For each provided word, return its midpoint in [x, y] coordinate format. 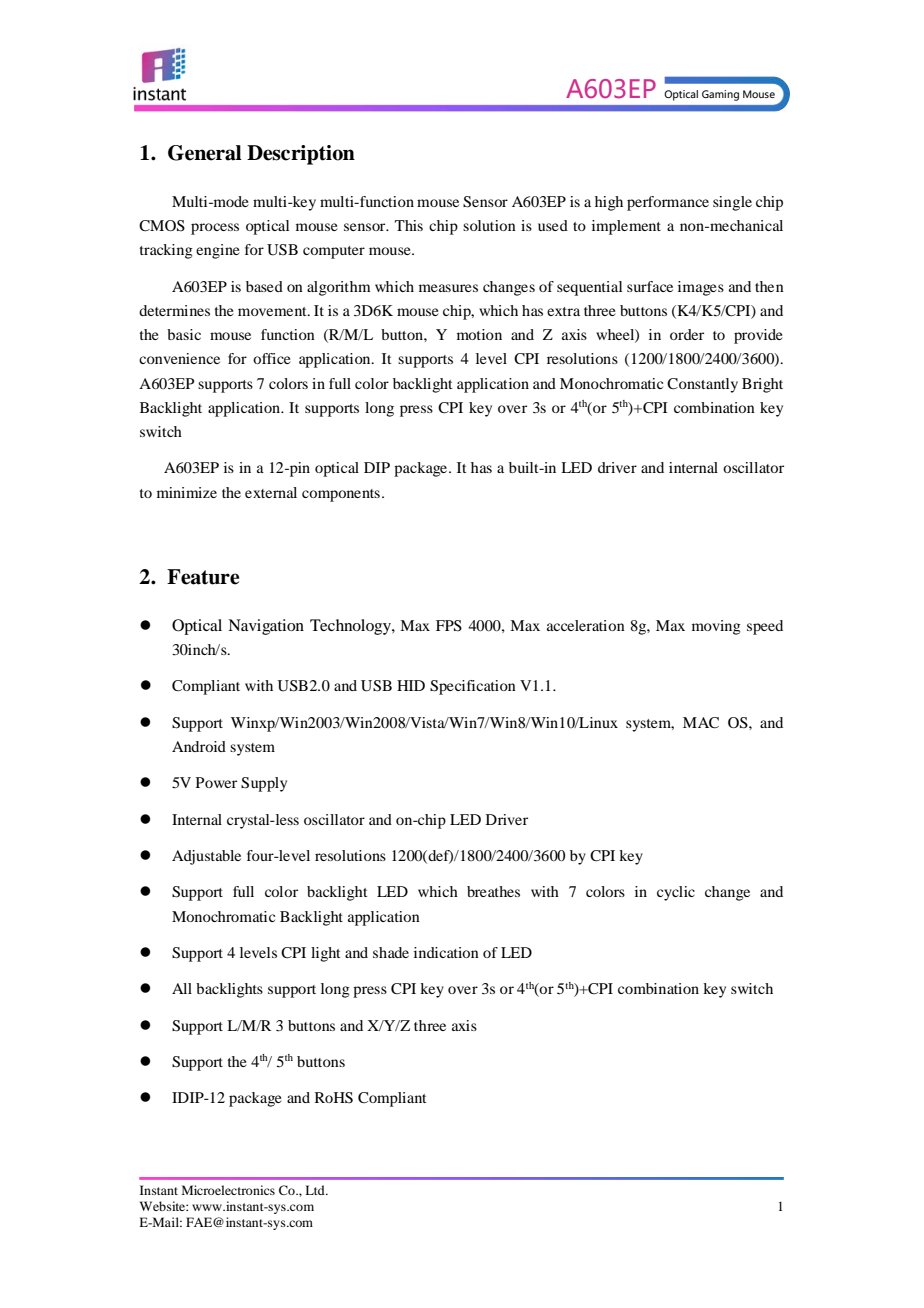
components [341, 495]
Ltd [316, 1190]
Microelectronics [228, 1190]
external [271, 492]
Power [216, 782]
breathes [493, 891]
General [205, 153]
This [409, 225]
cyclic [676, 893]
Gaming [720, 95]
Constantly [702, 385]
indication [446, 952]
